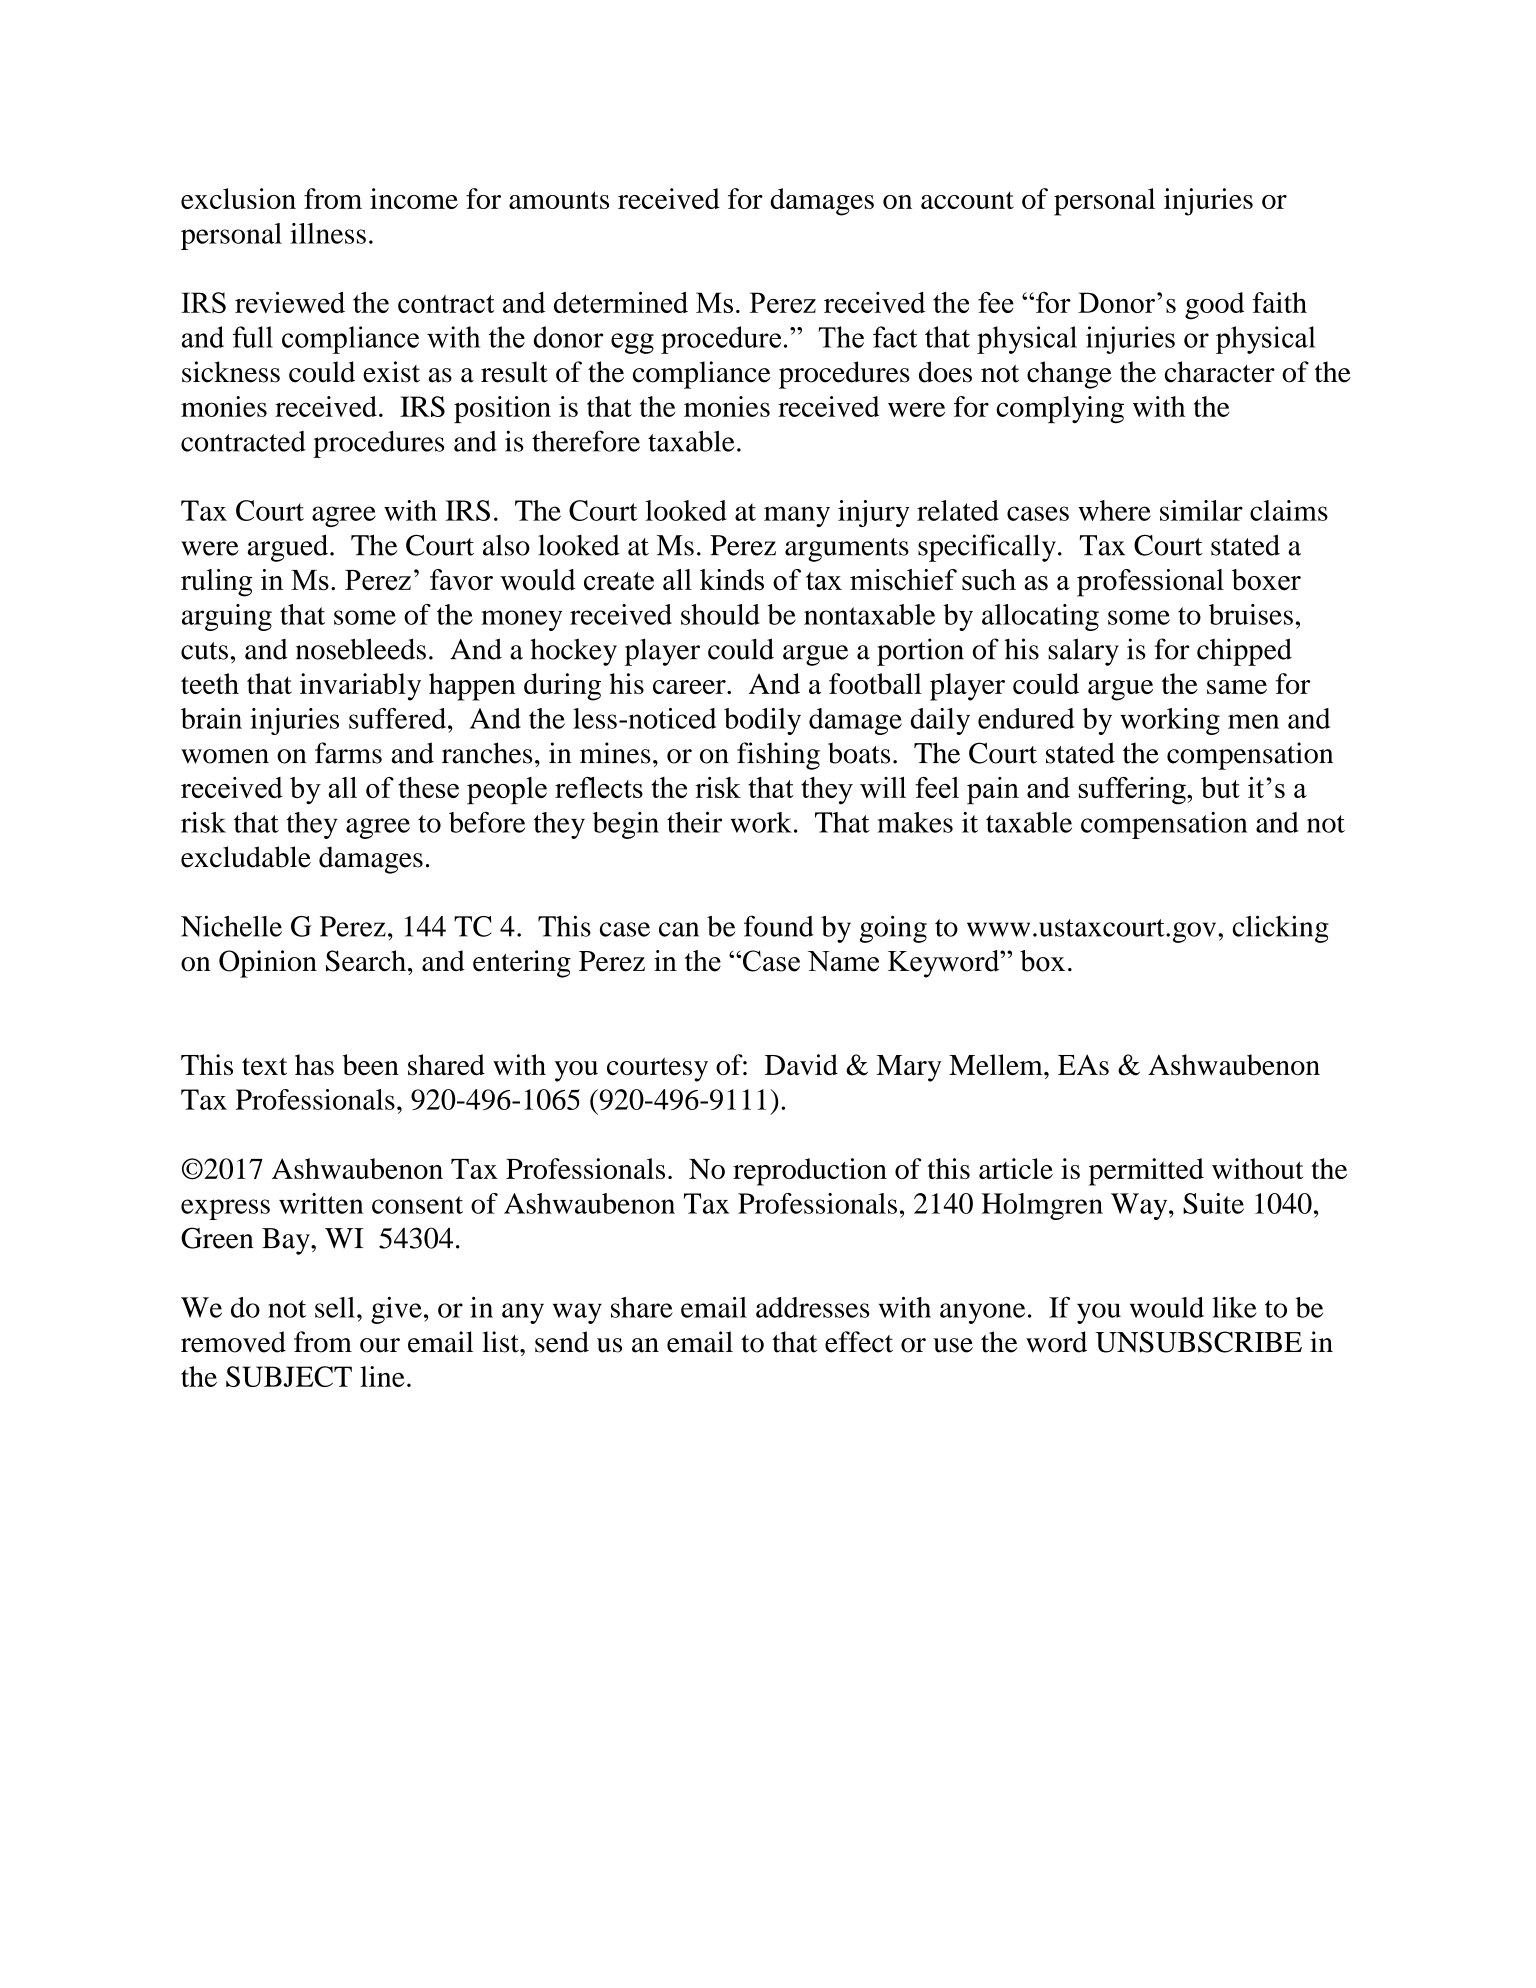 This document has width=1536, height=1988. I want to click on sell, so click(335, 1307).
